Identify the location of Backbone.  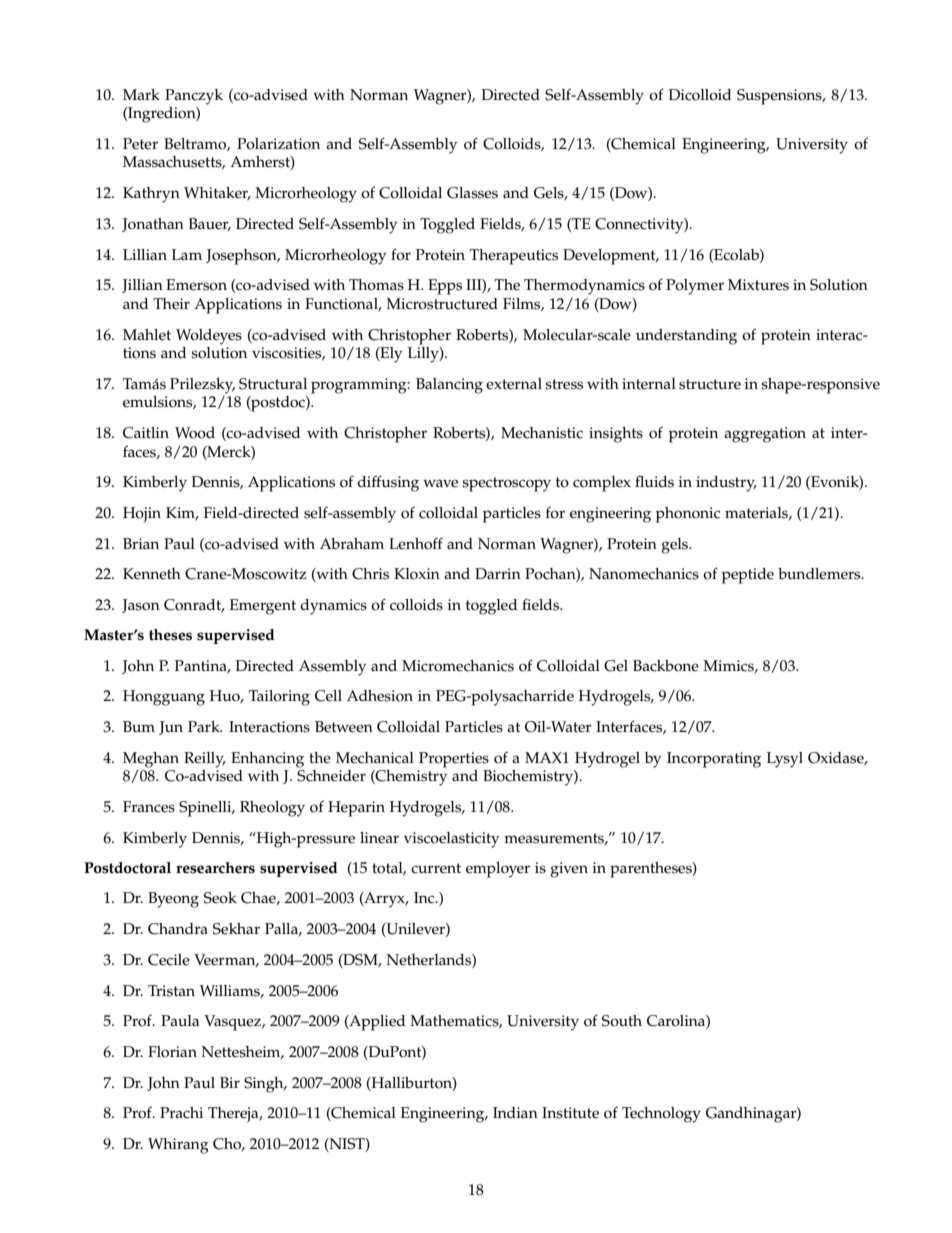
(666, 666).
